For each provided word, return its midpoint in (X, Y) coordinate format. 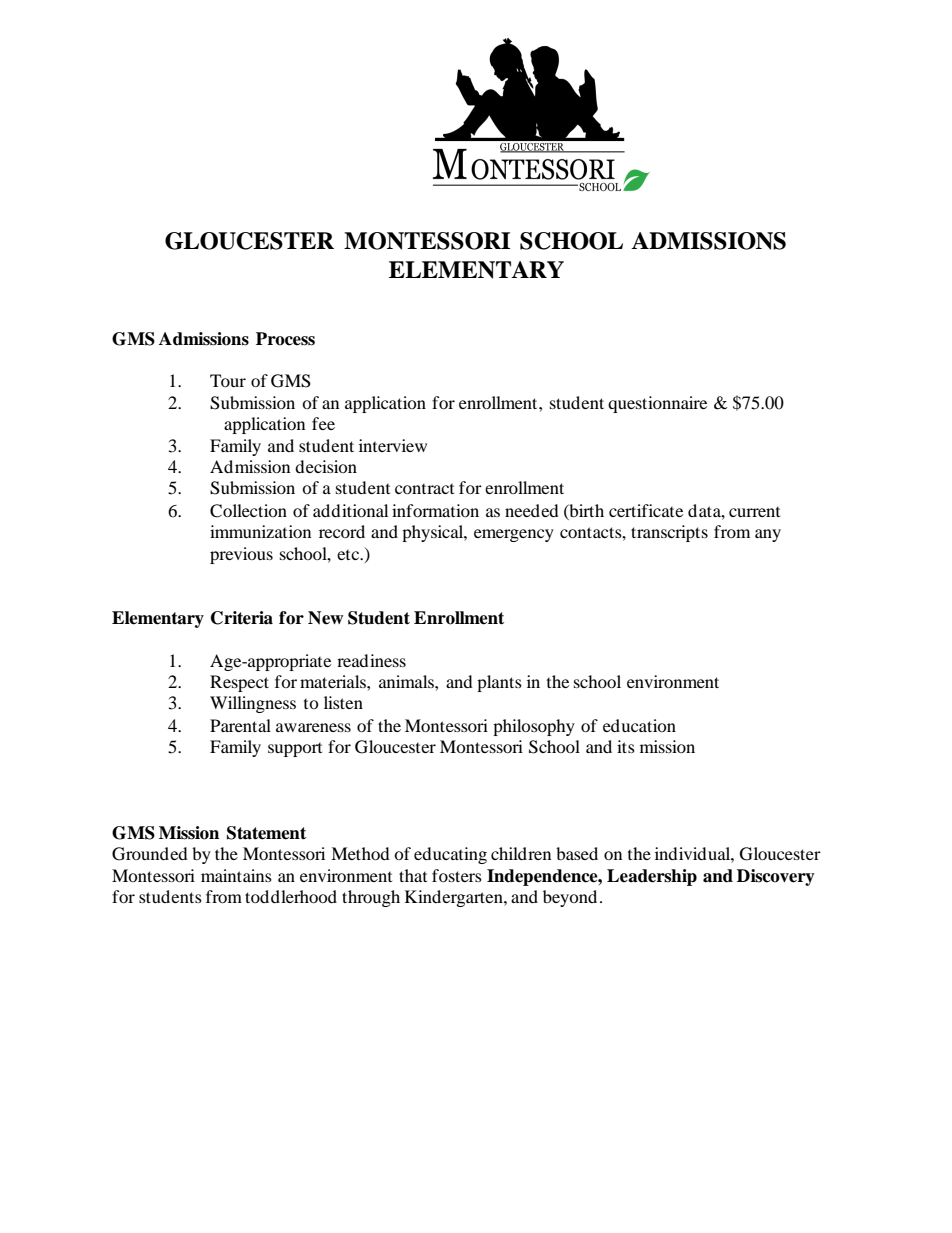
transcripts (669, 533)
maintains (236, 875)
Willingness (253, 704)
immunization (260, 531)
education (639, 725)
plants (499, 683)
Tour (228, 380)
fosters (457, 875)
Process (285, 339)
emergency (514, 535)
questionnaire (657, 404)
